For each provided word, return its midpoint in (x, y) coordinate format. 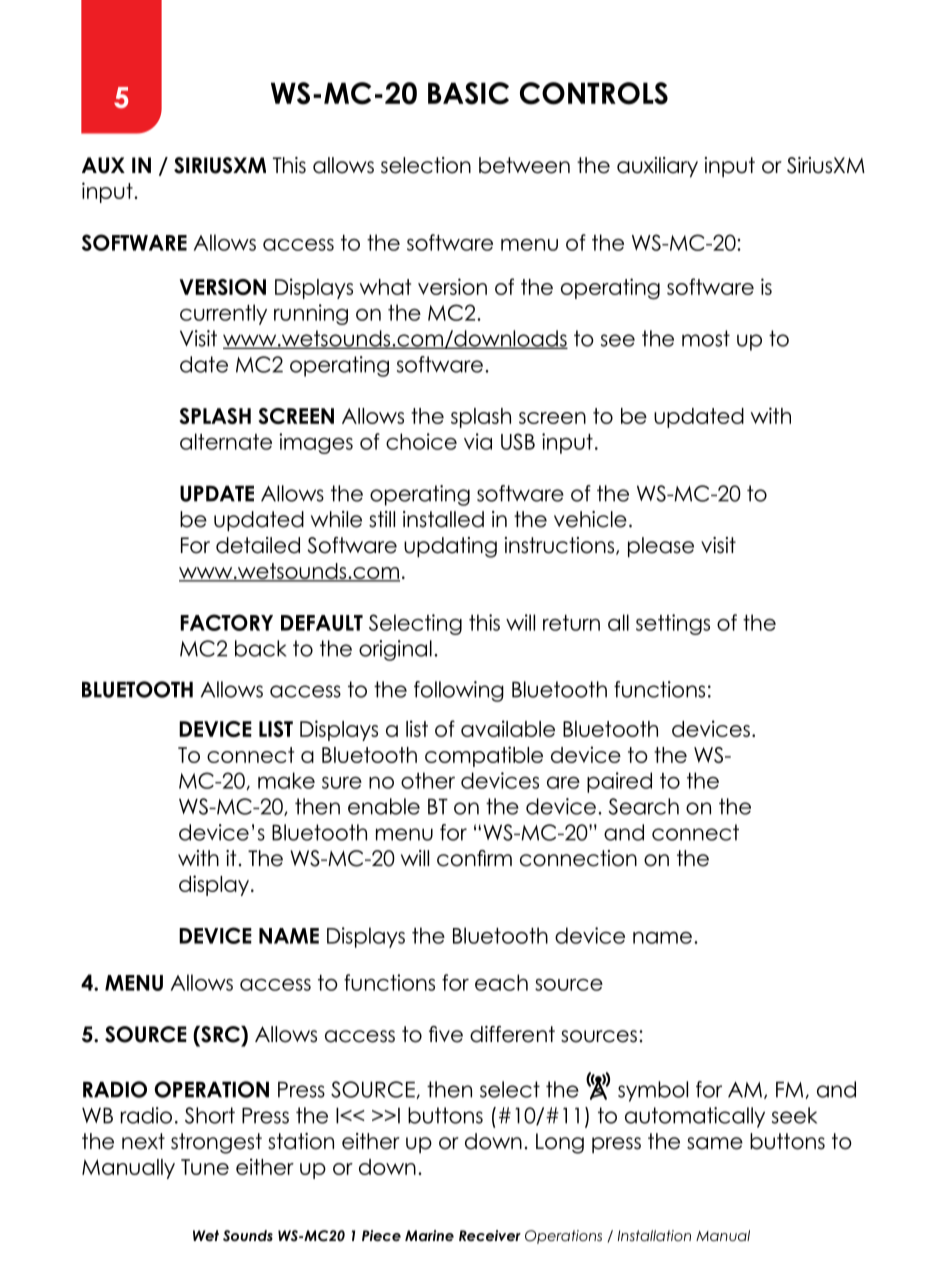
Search (643, 806)
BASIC (468, 93)
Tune (205, 1167)
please (661, 547)
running (311, 314)
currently (223, 314)
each (501, 982)
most (706, 338)
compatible (484, 756)
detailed (258, 545)
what (385, 287)
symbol (653, 1091)
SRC (220, 1034)
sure (342, 782)
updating (450, 547)
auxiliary (657, 167)
